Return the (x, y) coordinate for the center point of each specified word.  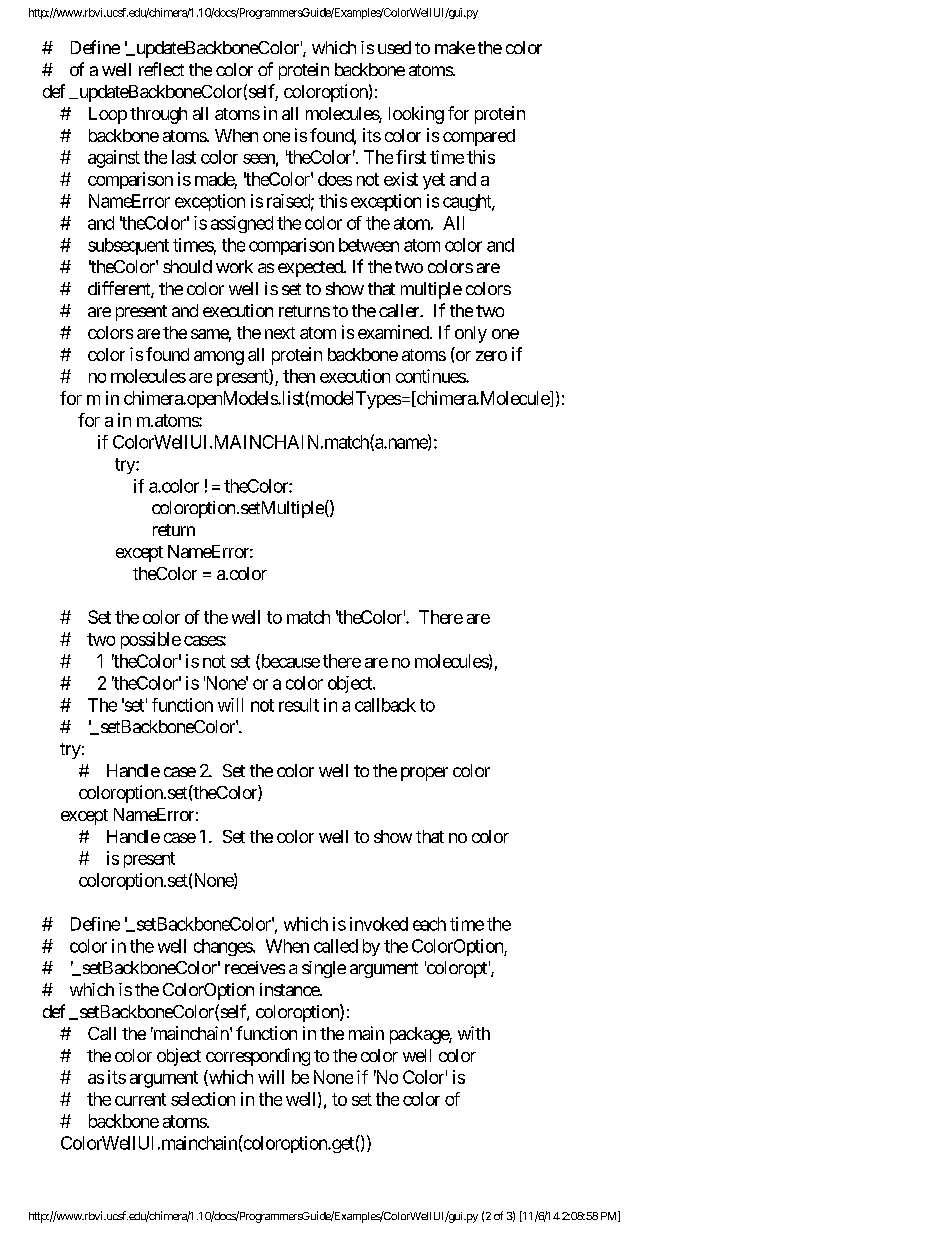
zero (491, 356)
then (299, 376)
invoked (379, 924)
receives (255, 967)
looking (416, 115)
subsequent (128, 246)
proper (424, 774)
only (471, 334)
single (324, 969)
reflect (161, 69)
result (299, 705)
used (394, 47)
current (140, 1099)
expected (311, 268)
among (219, 358)
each (429, 924)
